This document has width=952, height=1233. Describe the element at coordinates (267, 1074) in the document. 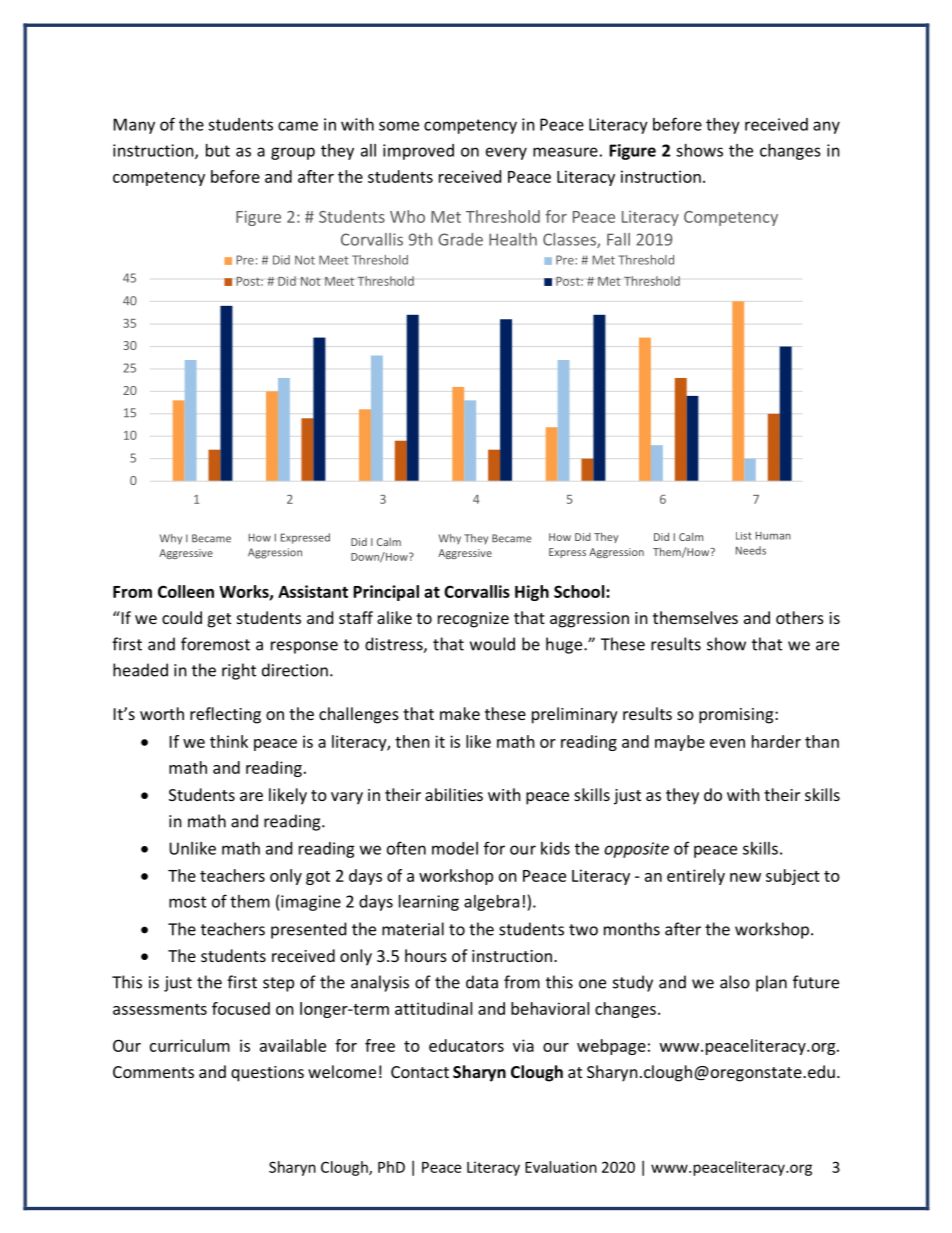

I see `questions` at that location.
